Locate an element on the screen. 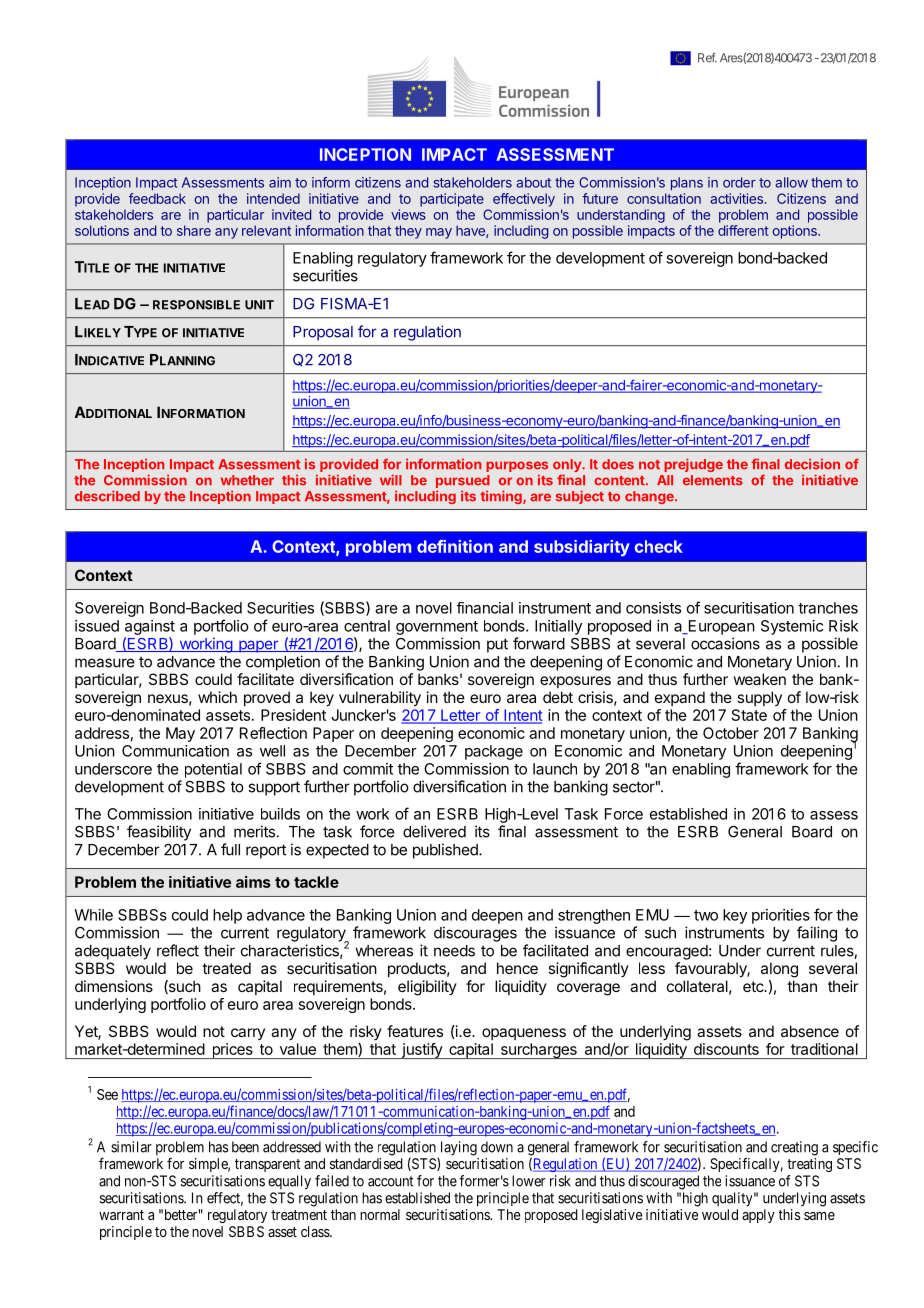  laying is located at coordinates (457, 1149).
